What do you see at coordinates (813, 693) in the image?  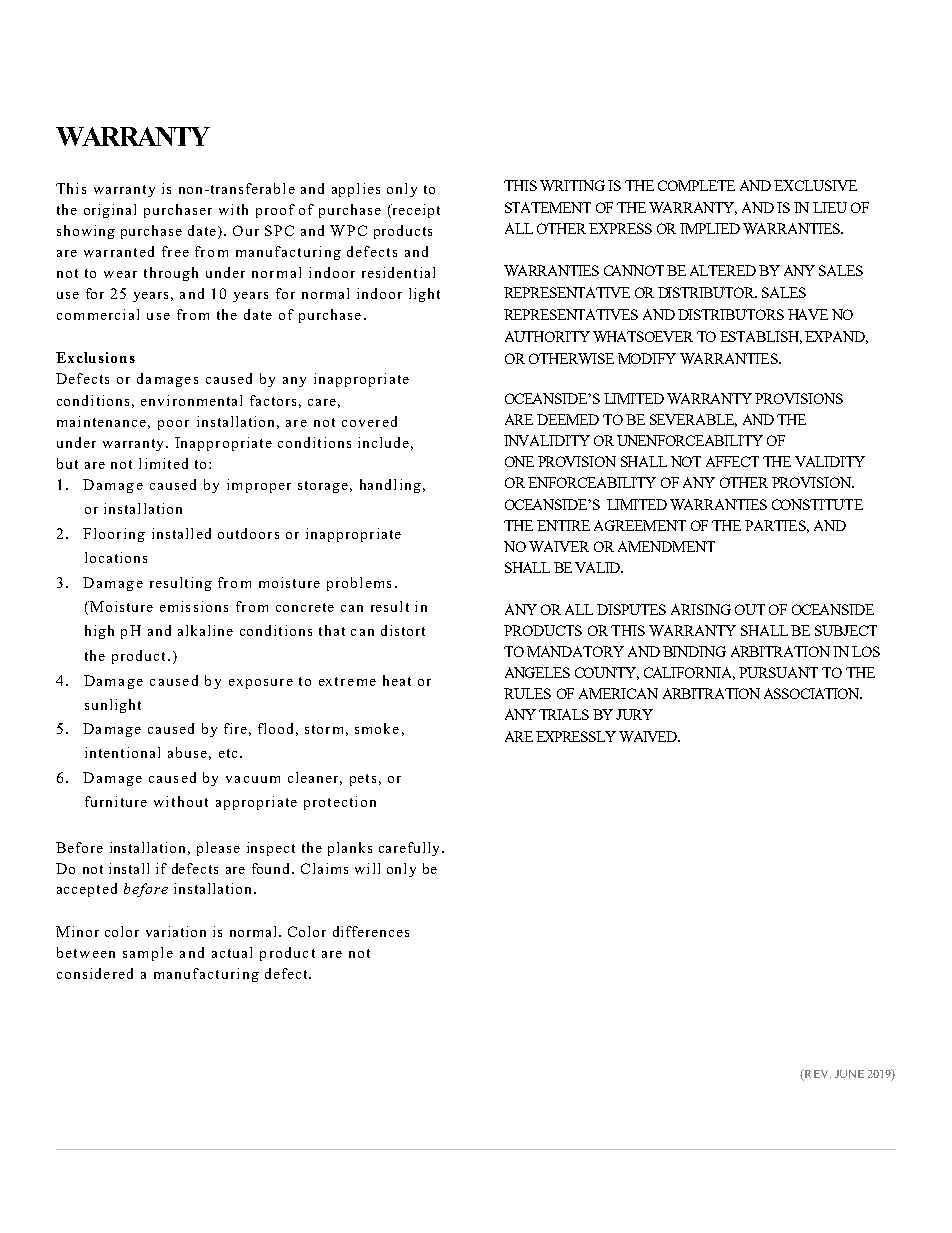 I see `ASSOCIATION` at bounding box center [813, 693].
